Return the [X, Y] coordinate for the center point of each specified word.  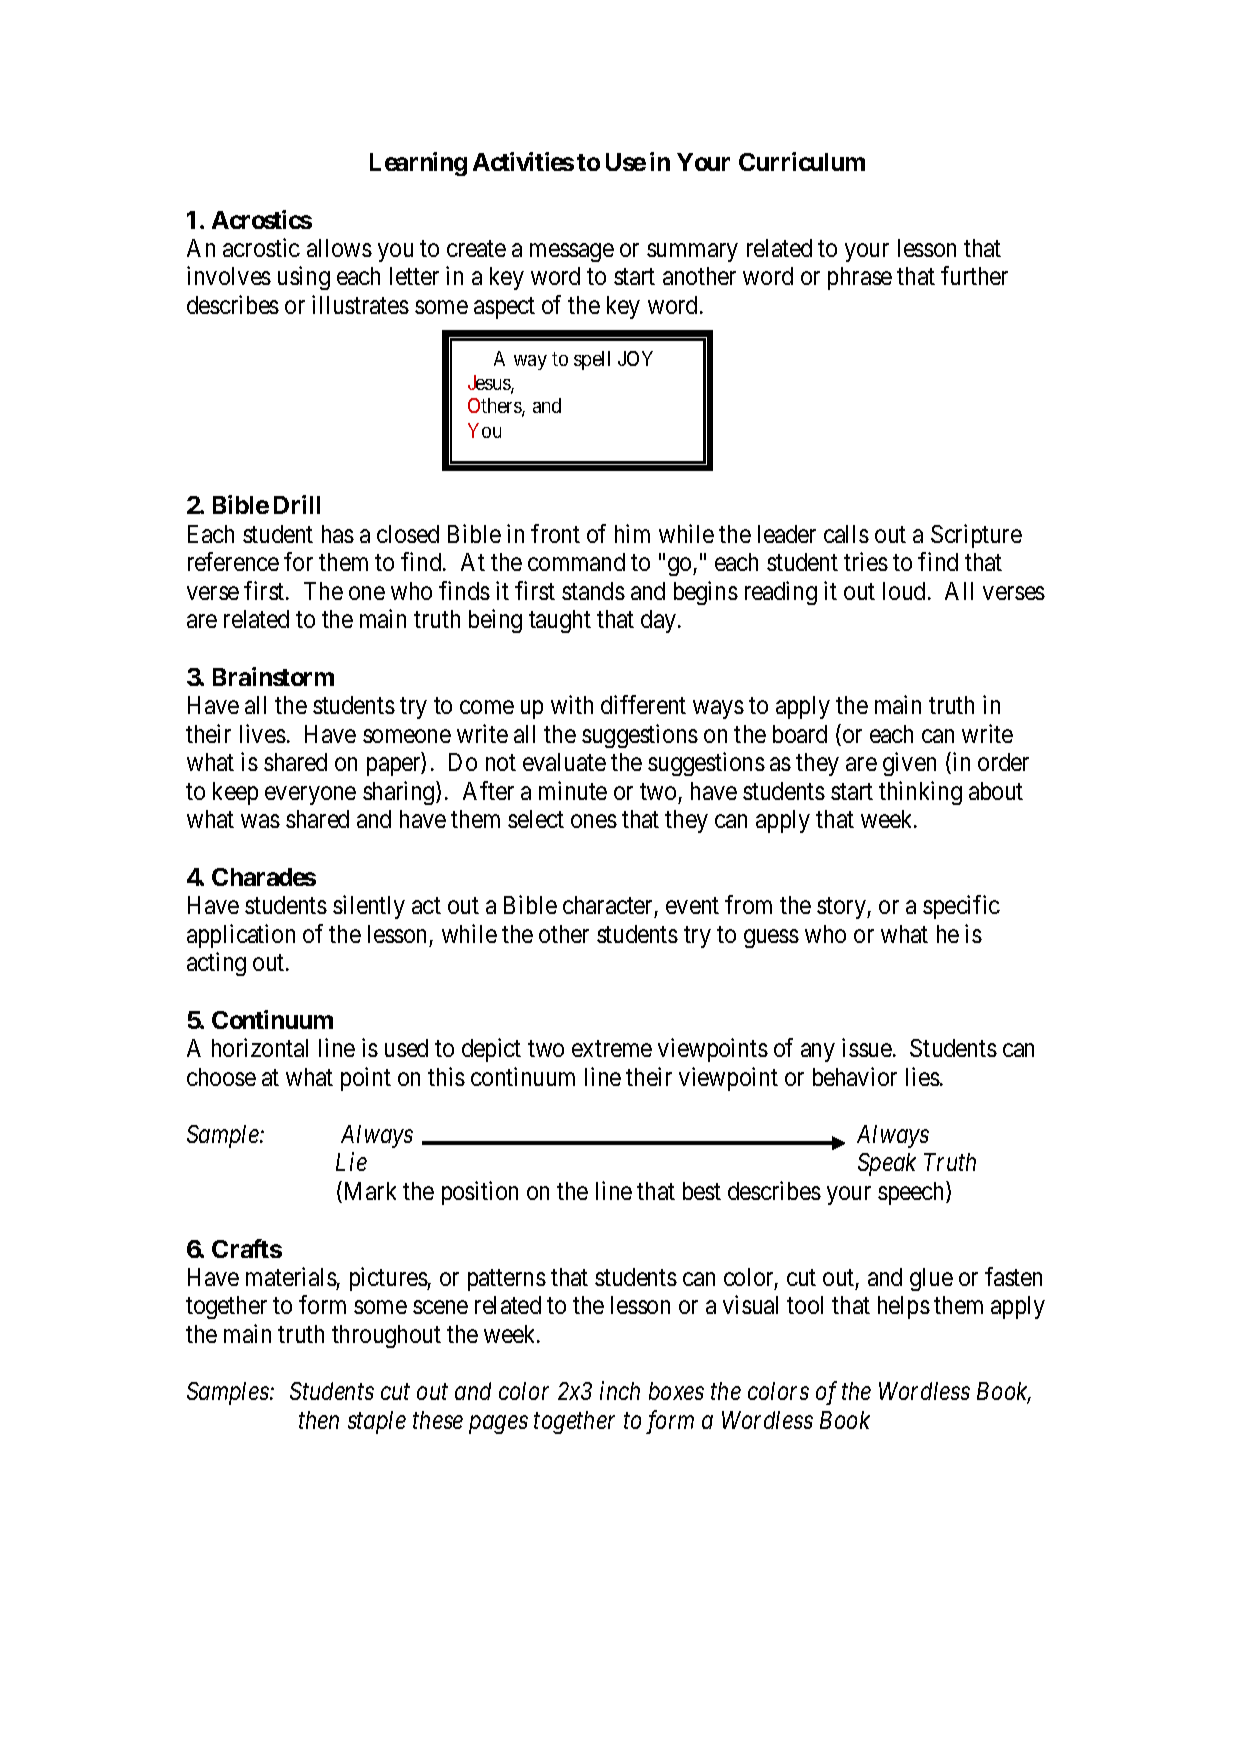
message [572, 252]
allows [339, 248]
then [319, 1420]
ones [594, 821]
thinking [920, 793]
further [974, 275]
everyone [310, 795]
